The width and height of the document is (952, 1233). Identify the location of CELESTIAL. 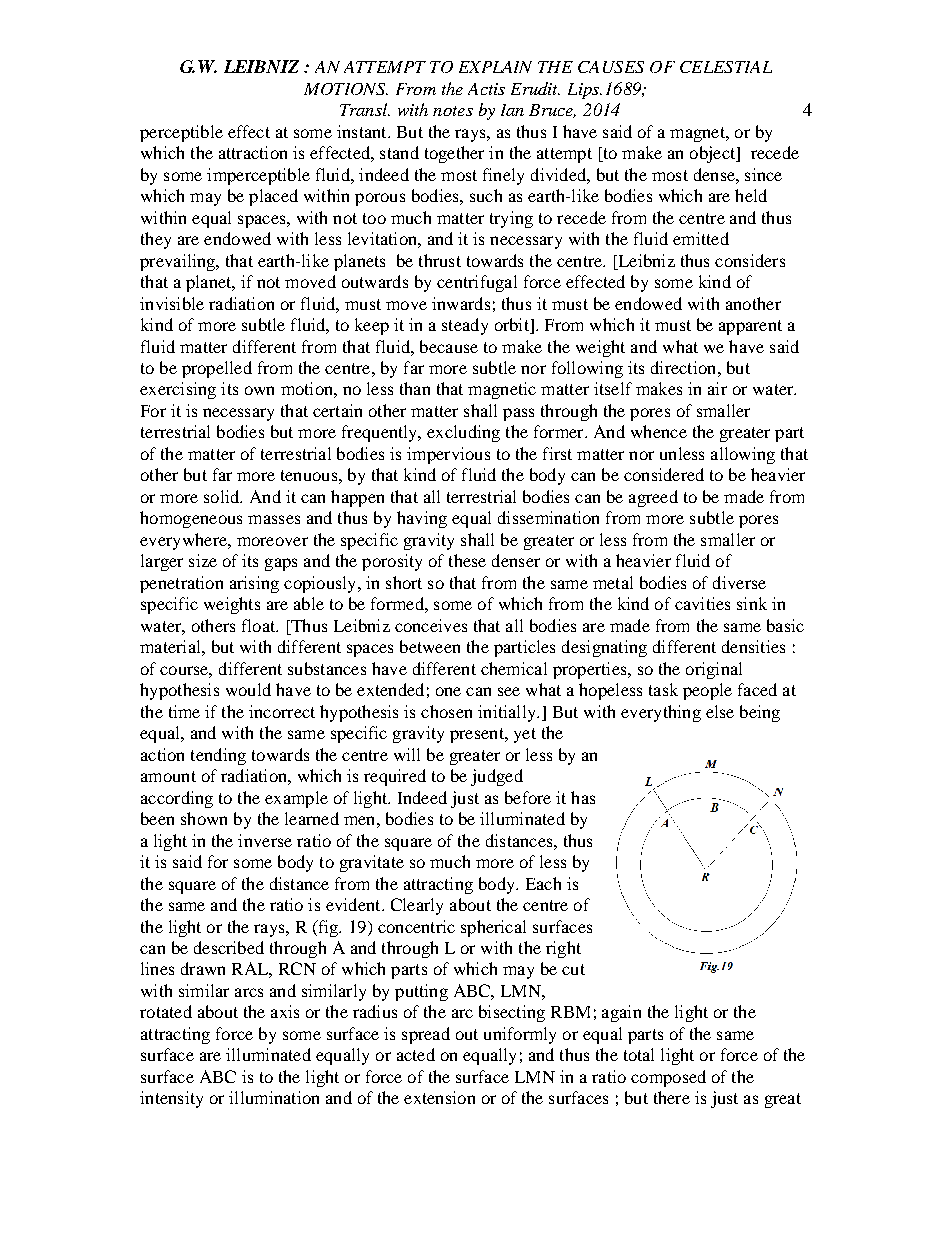
(726, 67).
